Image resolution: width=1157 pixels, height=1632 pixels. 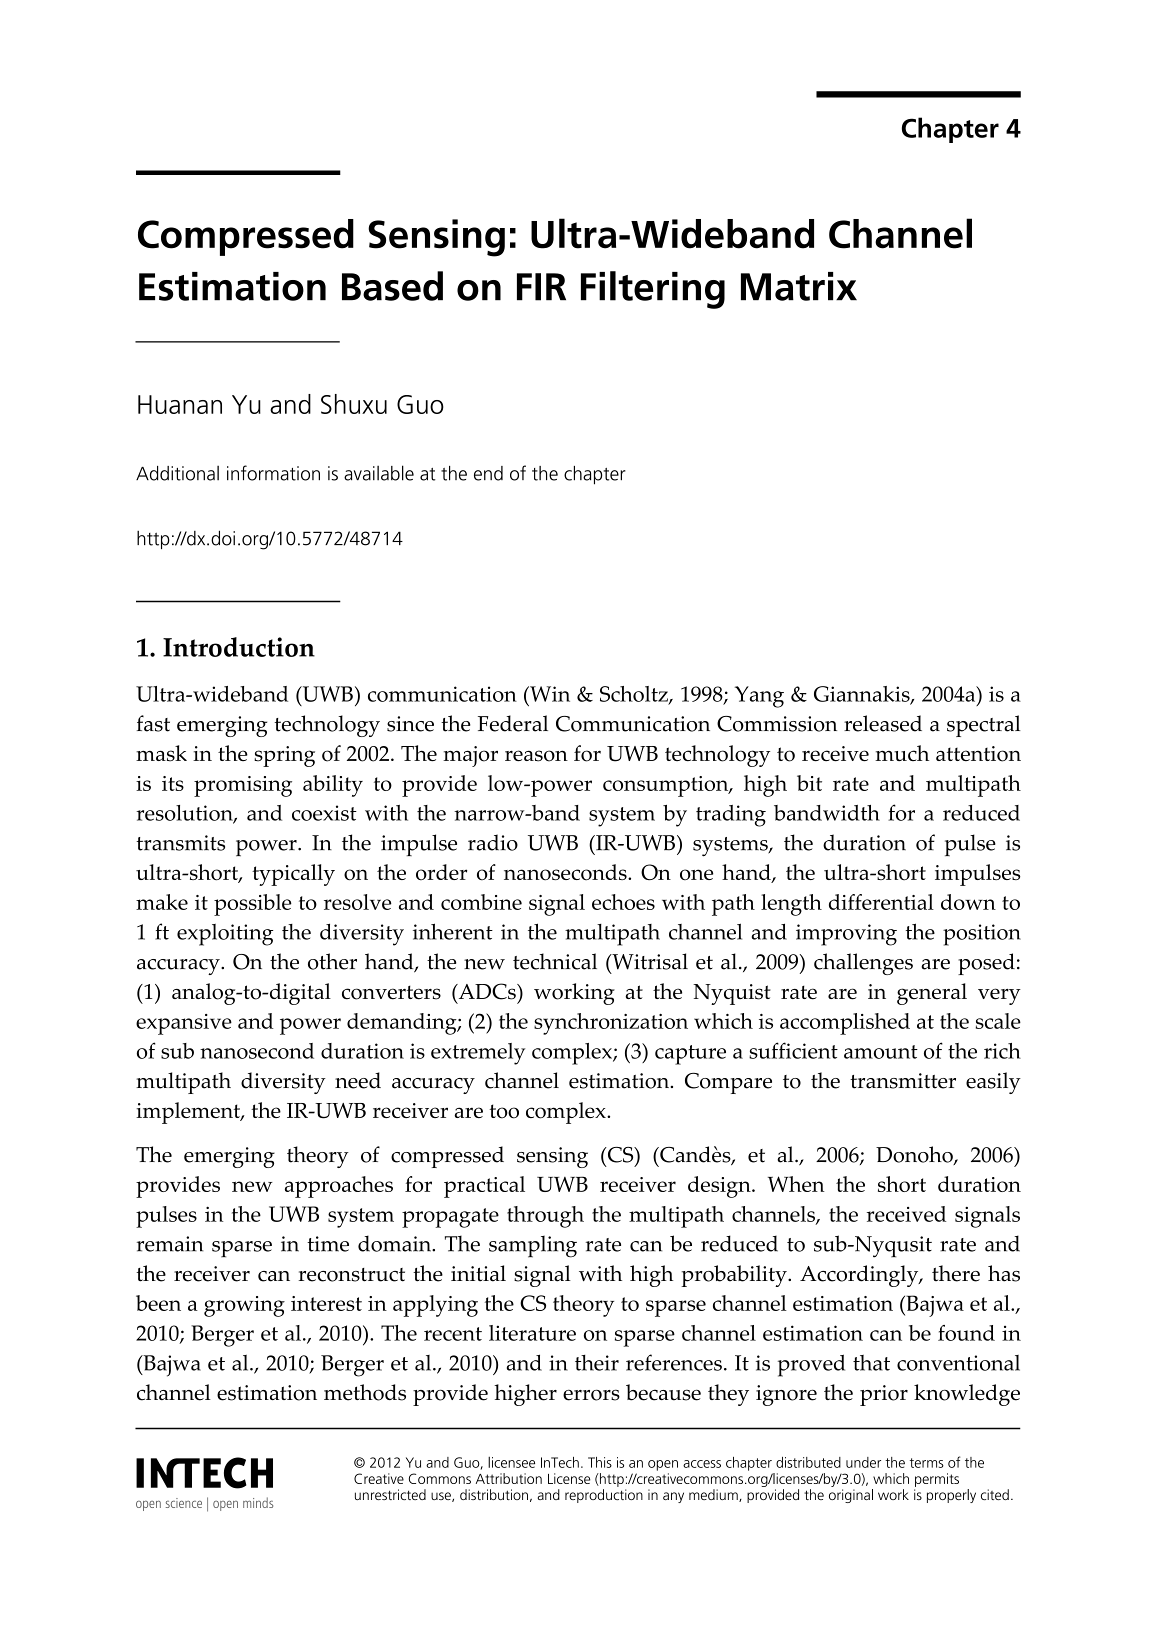 What do you see at coordinates (513, 723) in the page?
I see `Federal` at bounding box center [513, 723].
